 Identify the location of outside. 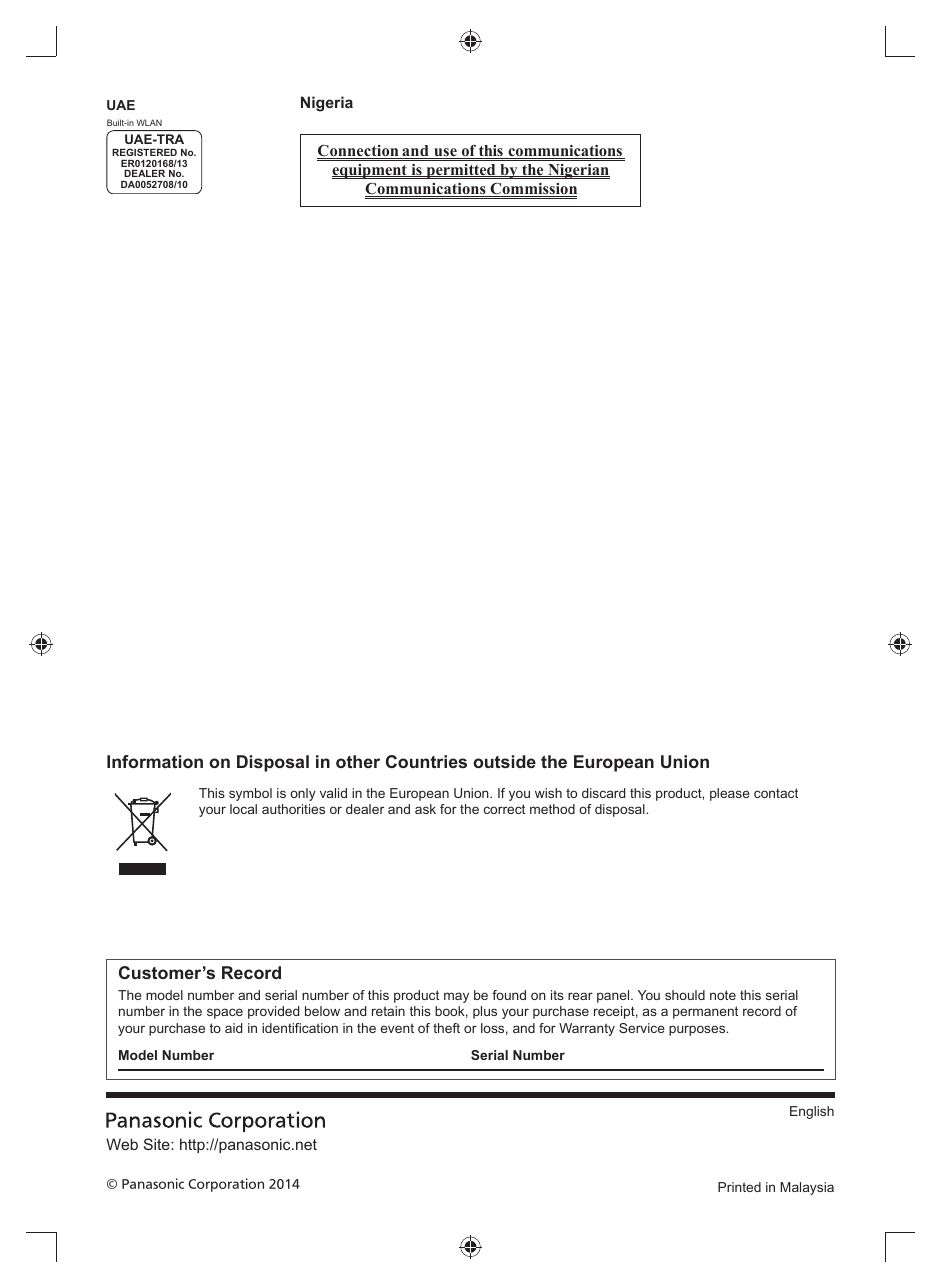
(504, 761).
